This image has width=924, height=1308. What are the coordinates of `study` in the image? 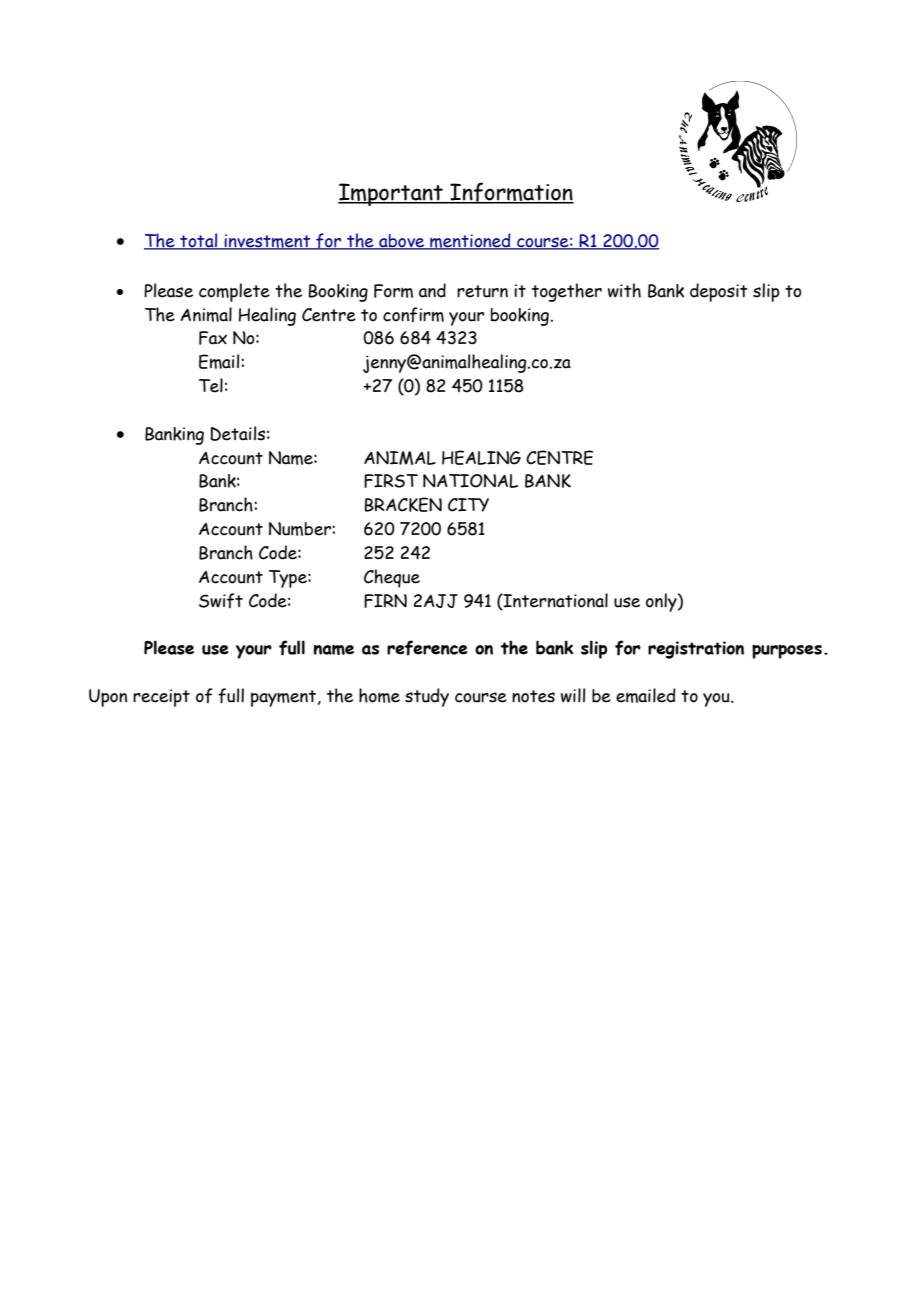 It's located at (427, 697).
